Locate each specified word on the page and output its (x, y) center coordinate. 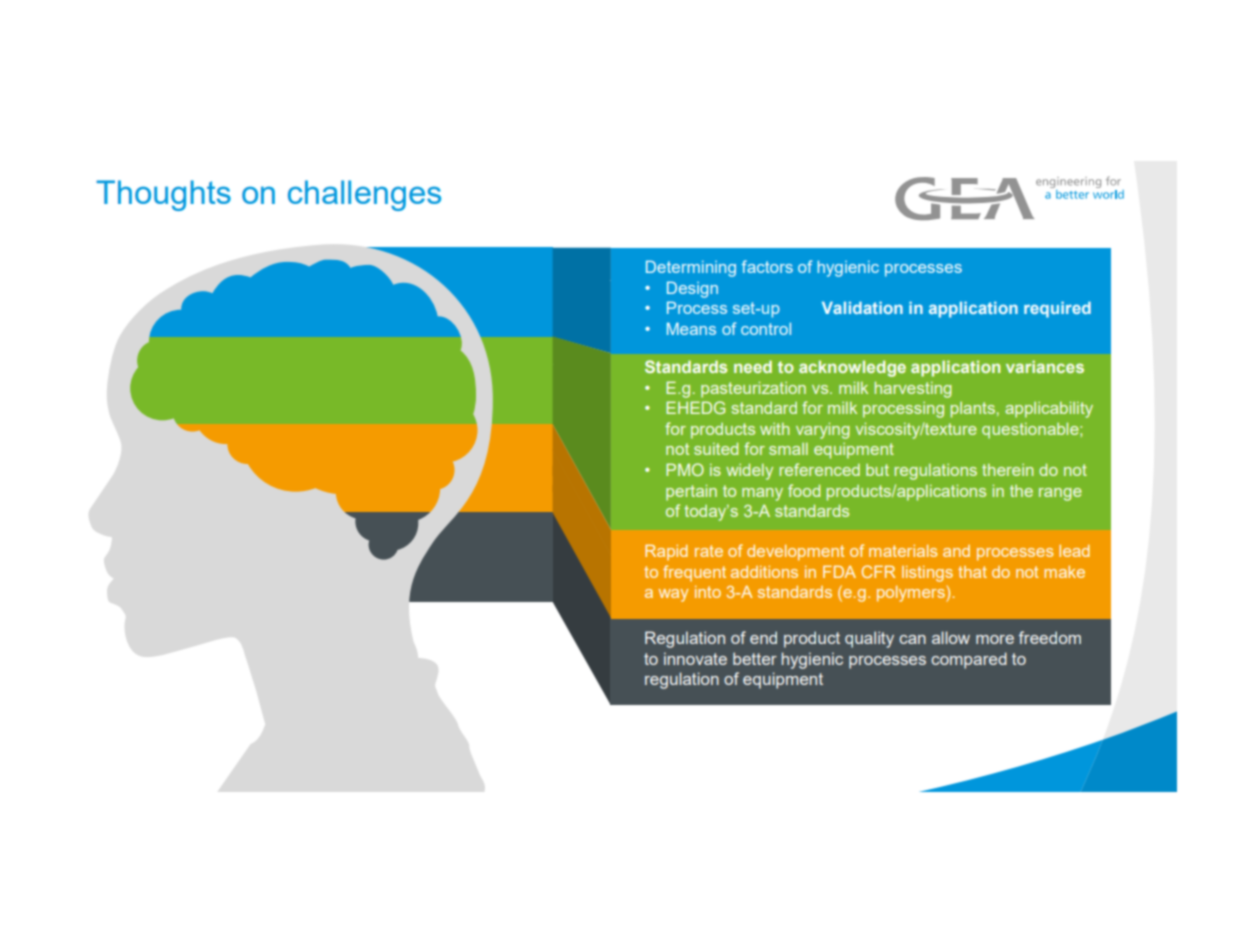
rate (709, 551)
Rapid (666, 552)
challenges (364, 195)
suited (716, 449)
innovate (695, 658)
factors (767, 266)
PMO (685, 469)
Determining (691, 268)
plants (973, 410)
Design (692, 289)
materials (903, 551)
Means (691, 328)
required (1057, 309)
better (755, 658)
